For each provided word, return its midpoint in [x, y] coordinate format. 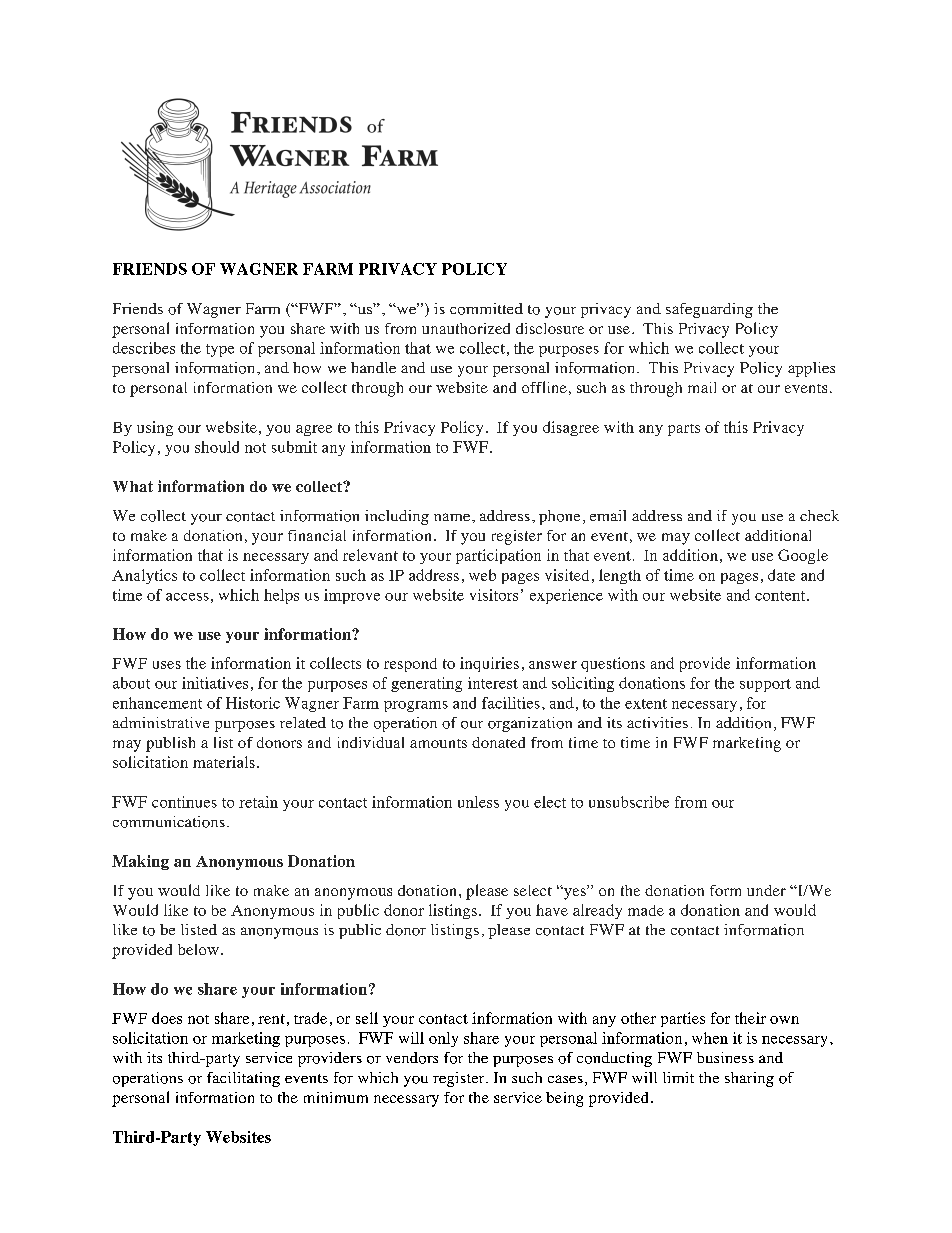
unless [478, 802]
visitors [494, 595]
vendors [412, 1058]
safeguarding [709, 310]
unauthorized [466, 328]
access [187, 597]
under [766, 890]
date [781, 575]
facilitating [243, 1079]
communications [169, 822]
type [220, 350]
